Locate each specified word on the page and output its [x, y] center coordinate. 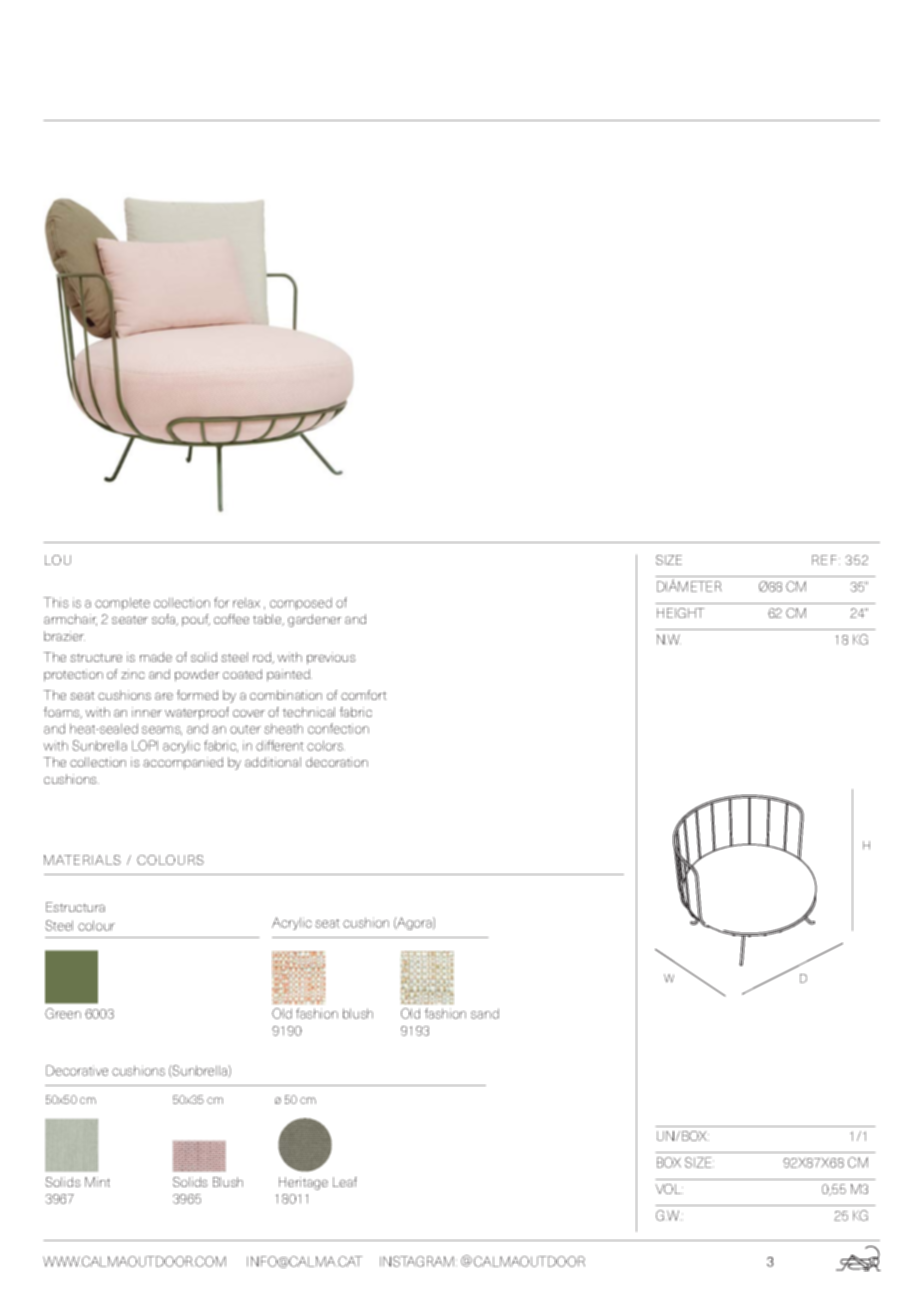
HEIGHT [681, 613]
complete [122, 603]
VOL [669, 1189]
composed [301, 603]
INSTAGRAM [417, 1261]
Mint [97, 1182]
